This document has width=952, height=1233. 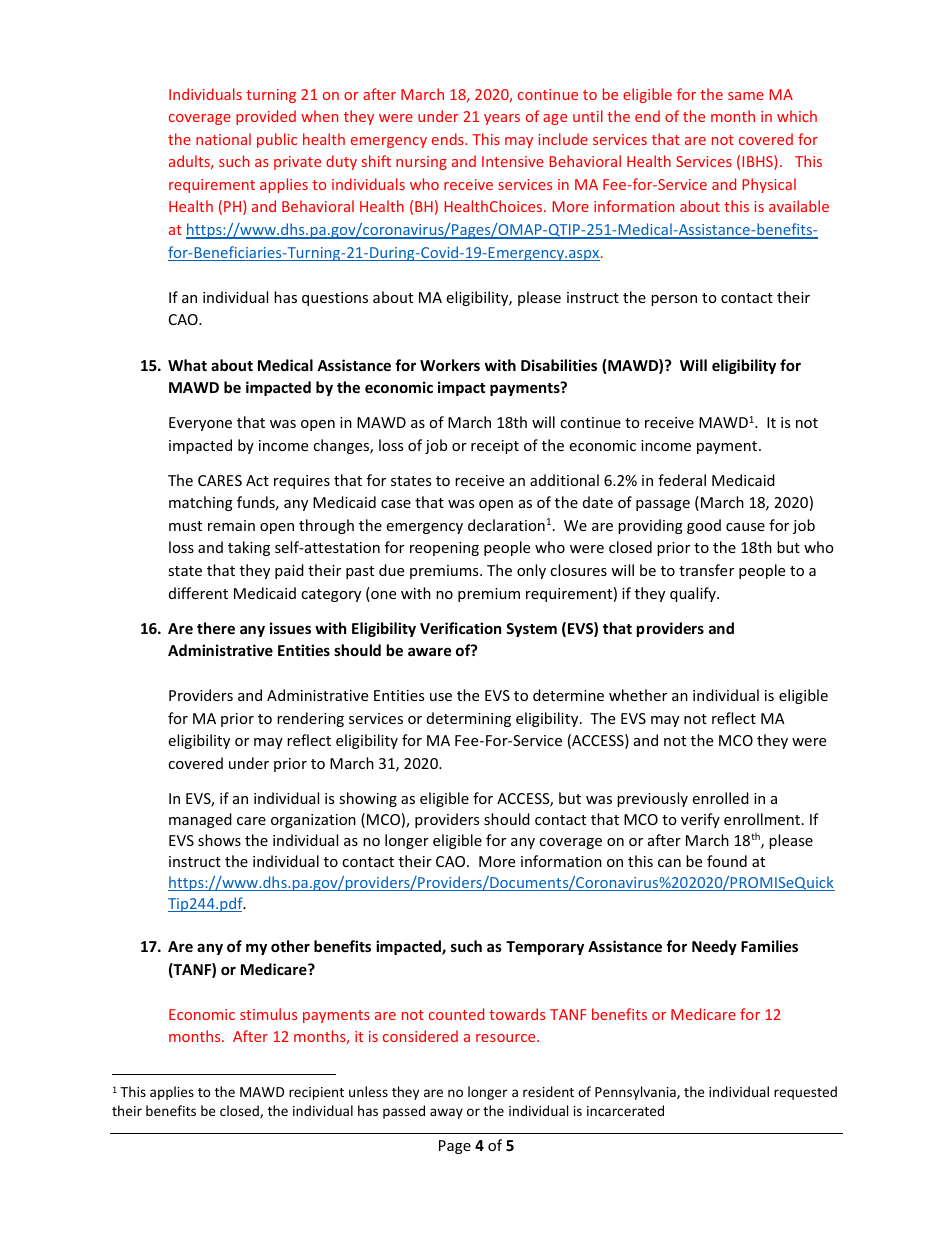 What do you see at coordinates (548, 1091) in the document?
I see `resident` at bounding box center [548, 1091].
